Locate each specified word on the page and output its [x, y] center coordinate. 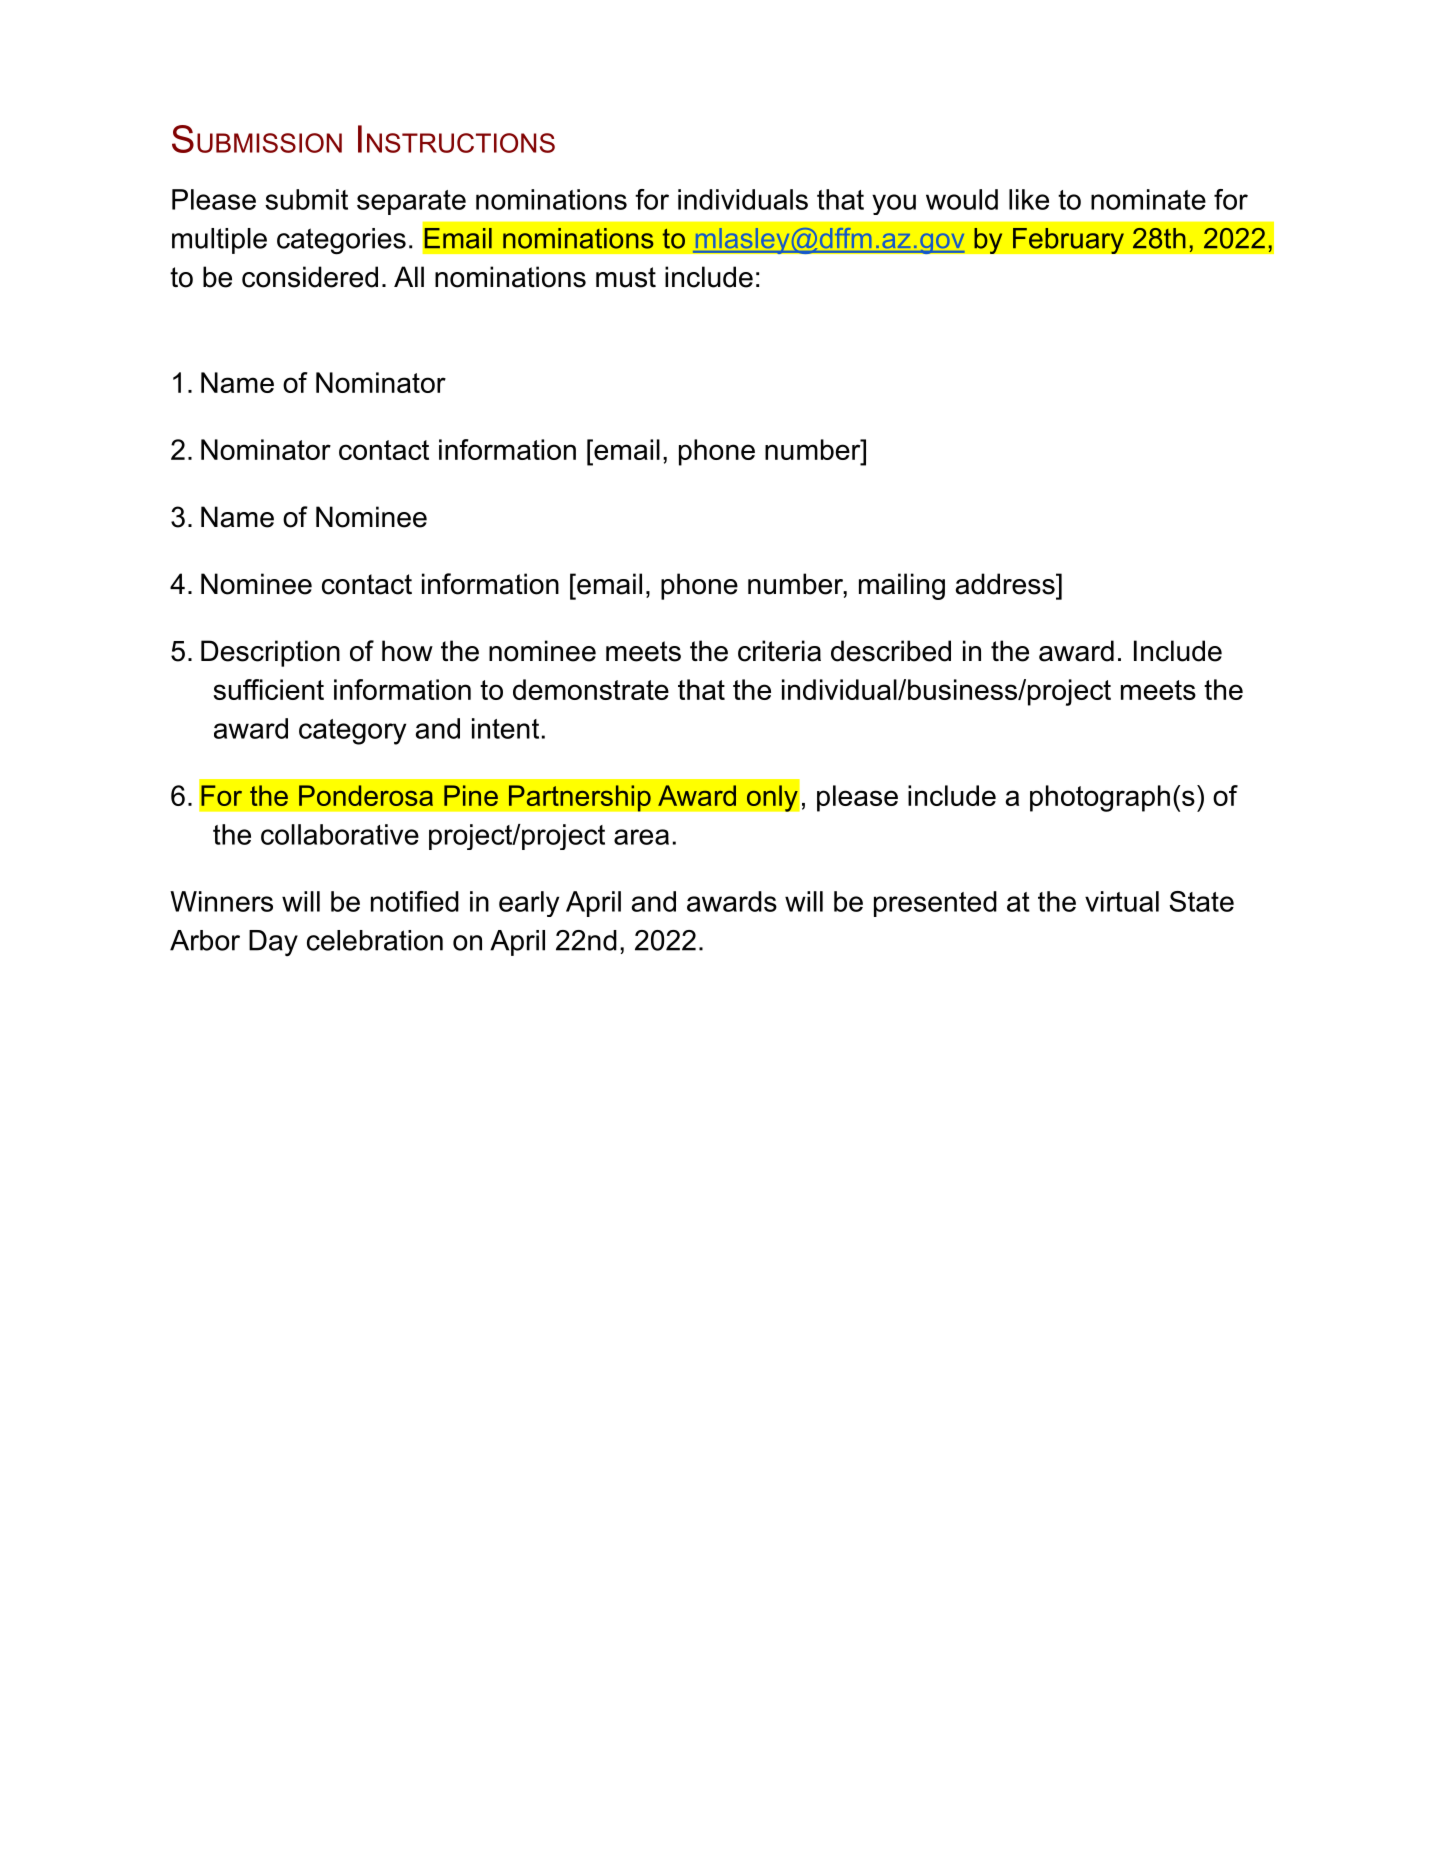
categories [341, 241]
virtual [1122, 901]
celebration [375, 940]
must [626, 277]
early [529, 904]
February [1068, 240]
